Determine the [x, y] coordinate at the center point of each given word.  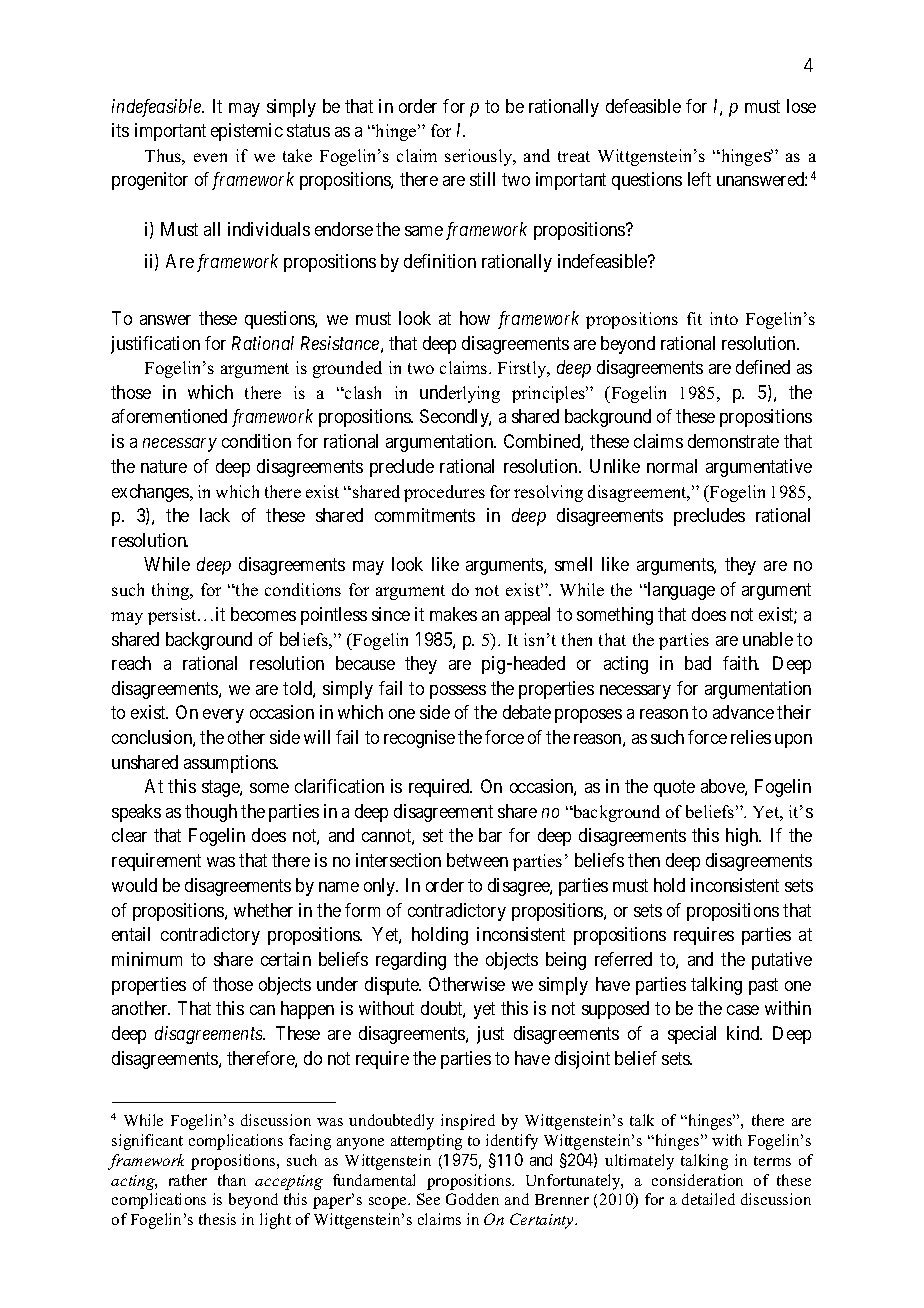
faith [741, 663]
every [223, 716]
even [210, 157]
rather [188, 1180]
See [428, 1199]
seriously [480, 157]
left [699, 179]
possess [458, 692]
